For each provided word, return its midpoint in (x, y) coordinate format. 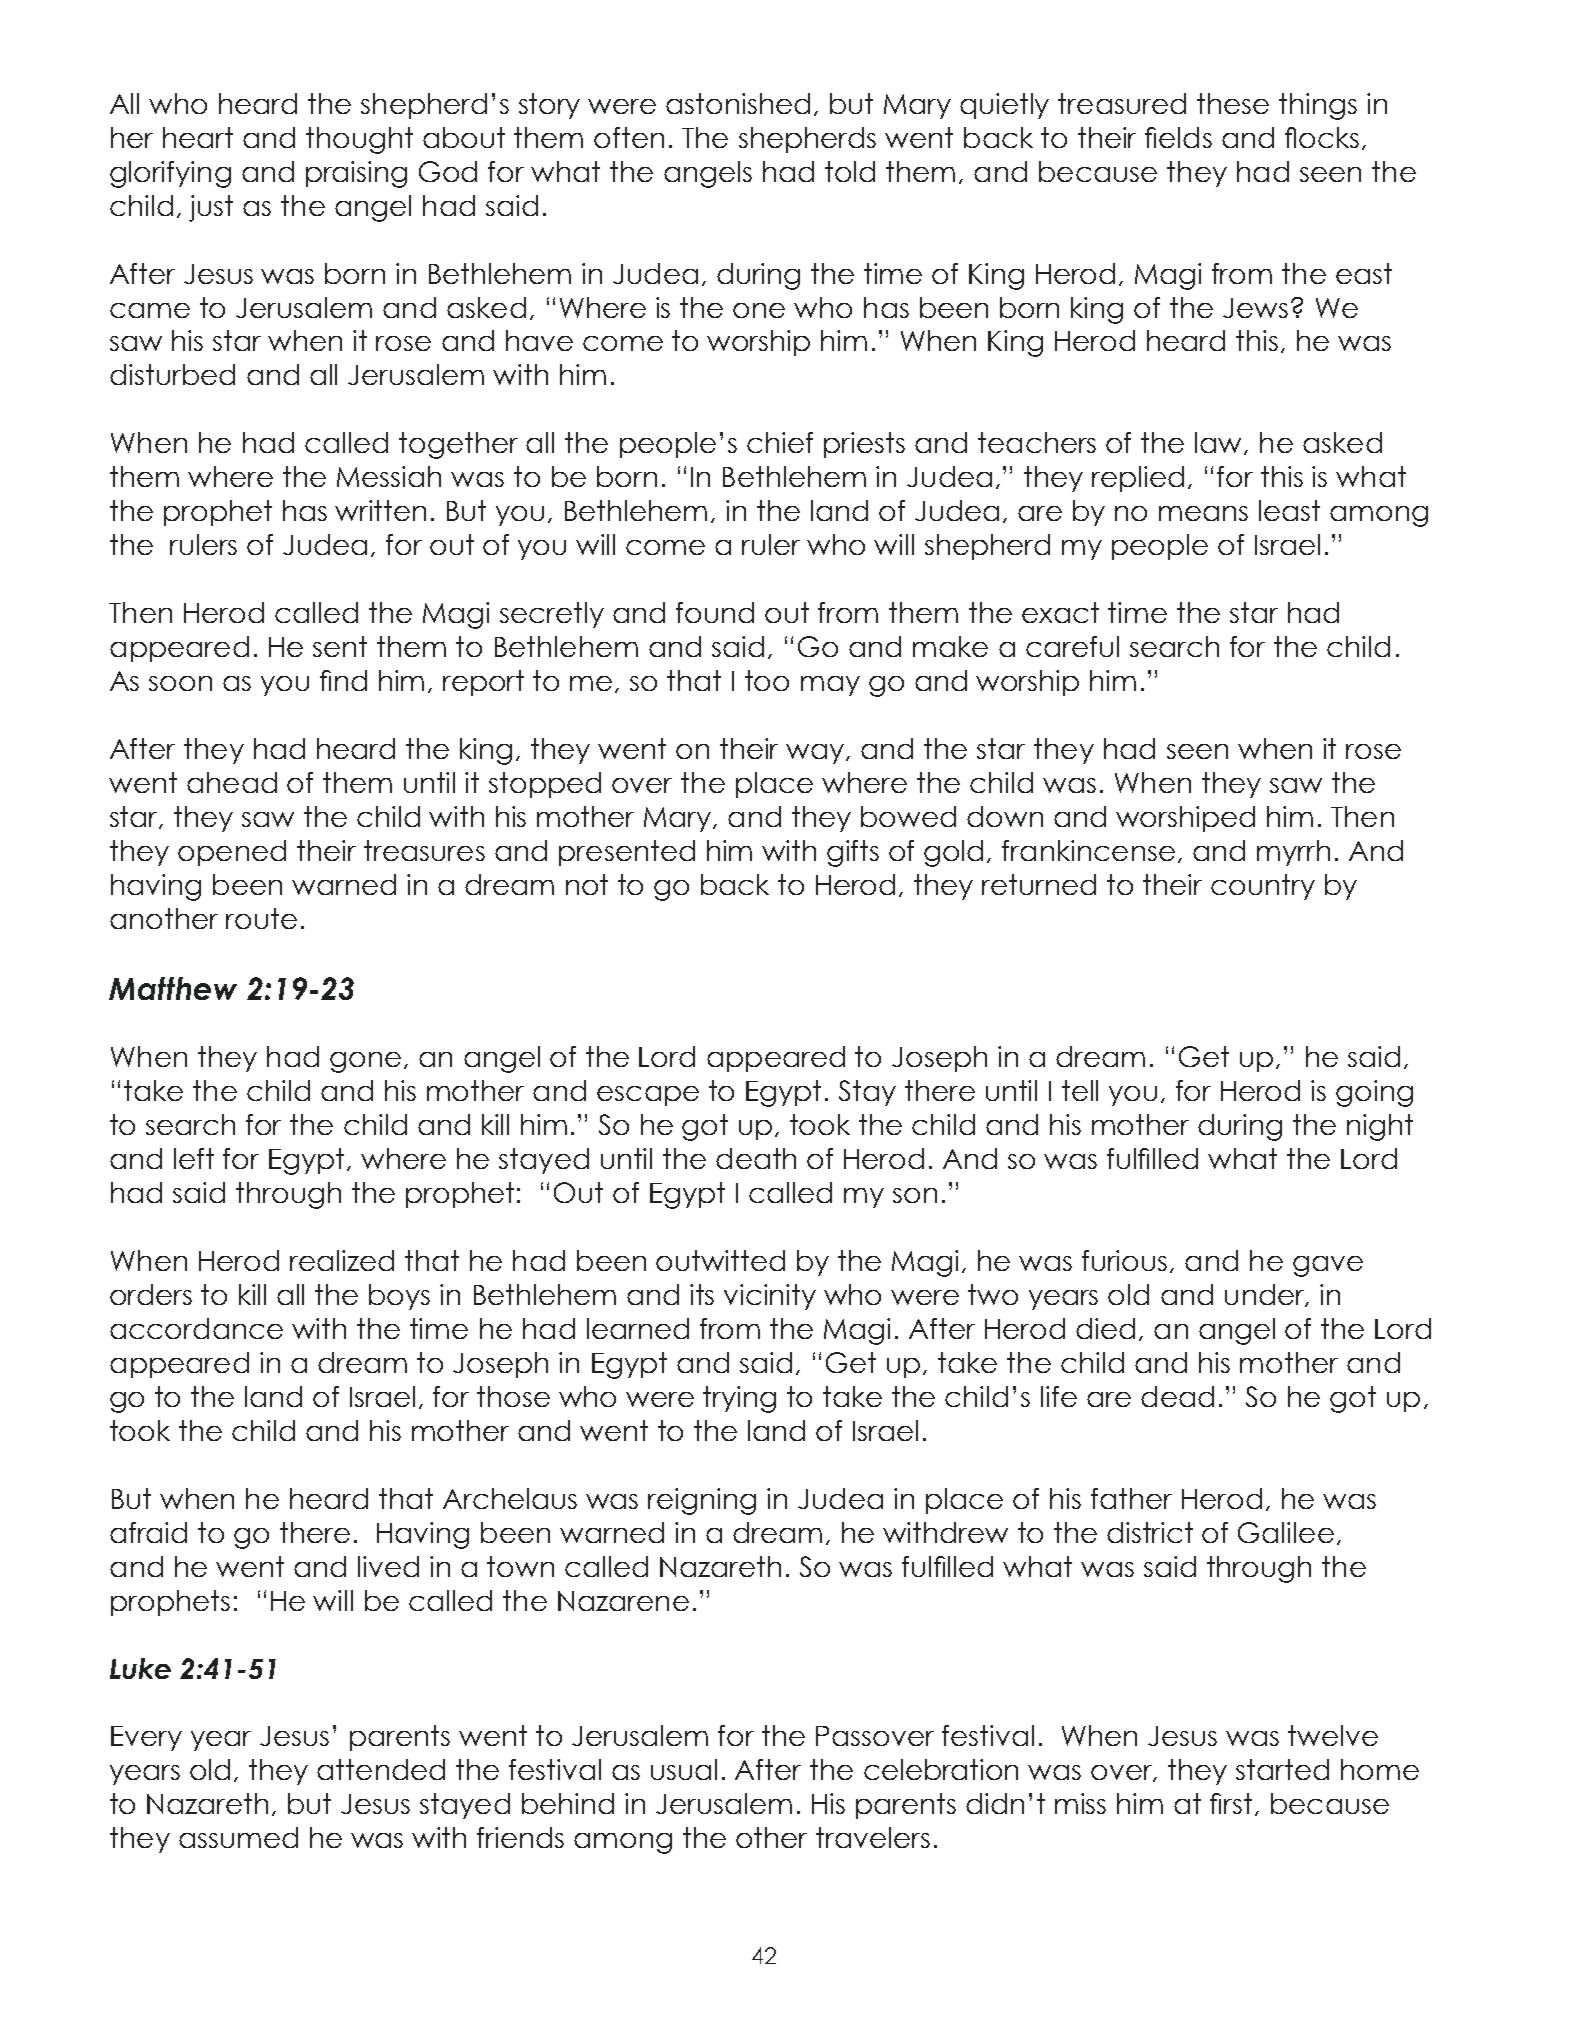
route (261, 918)
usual (684, 1769)
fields (1178, 137)
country (1263, 887)
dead (1177, 1396)
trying (739, 1399)
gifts (853, 853)
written (380, 510)
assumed (238, 1837)
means (1203, 513)
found (715, 612)
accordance (196, 1328)
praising (356, 174)
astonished (738, 103)
